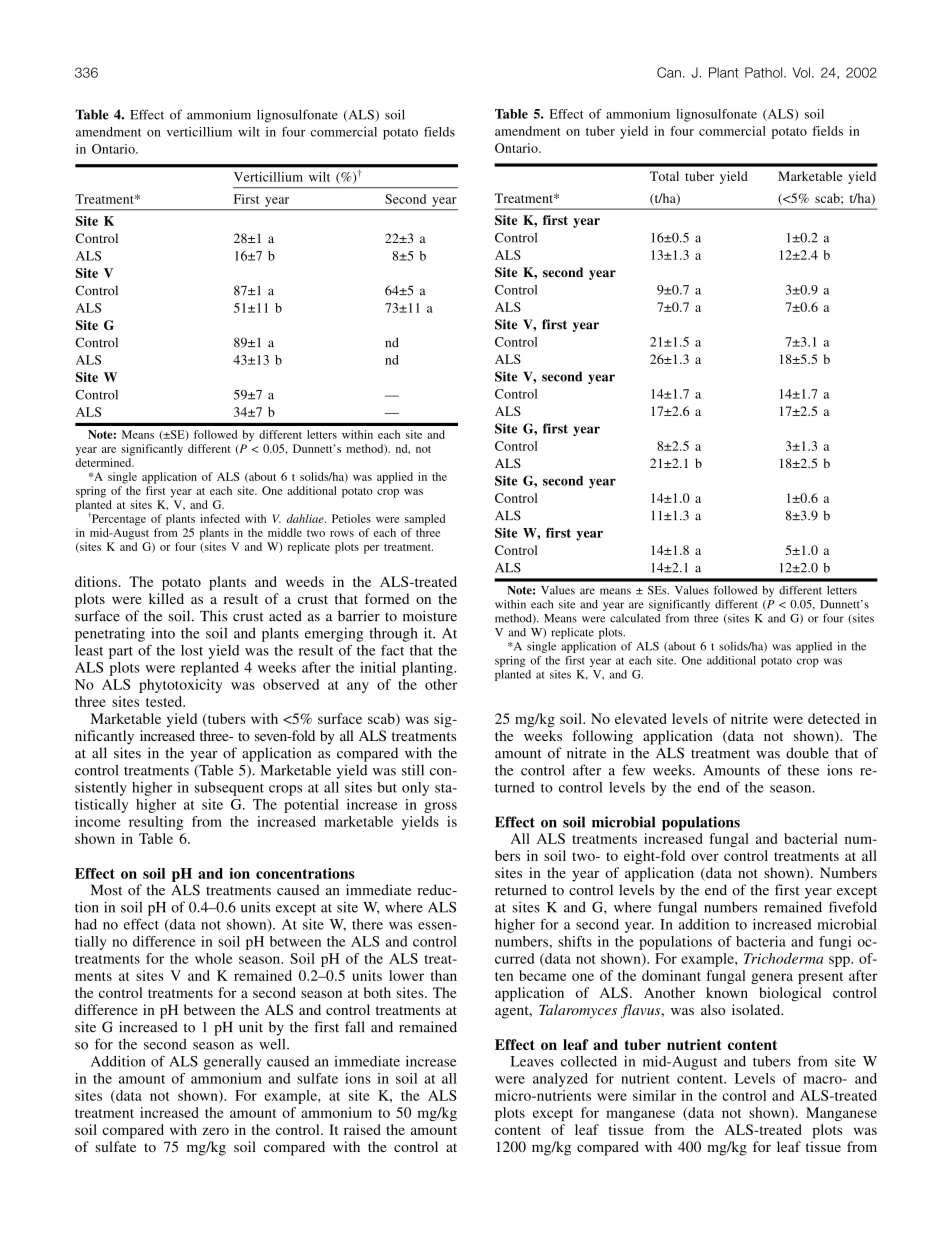 This screenshot has height=1233, width=952. I want to click on zero, so click(215, 1131).
